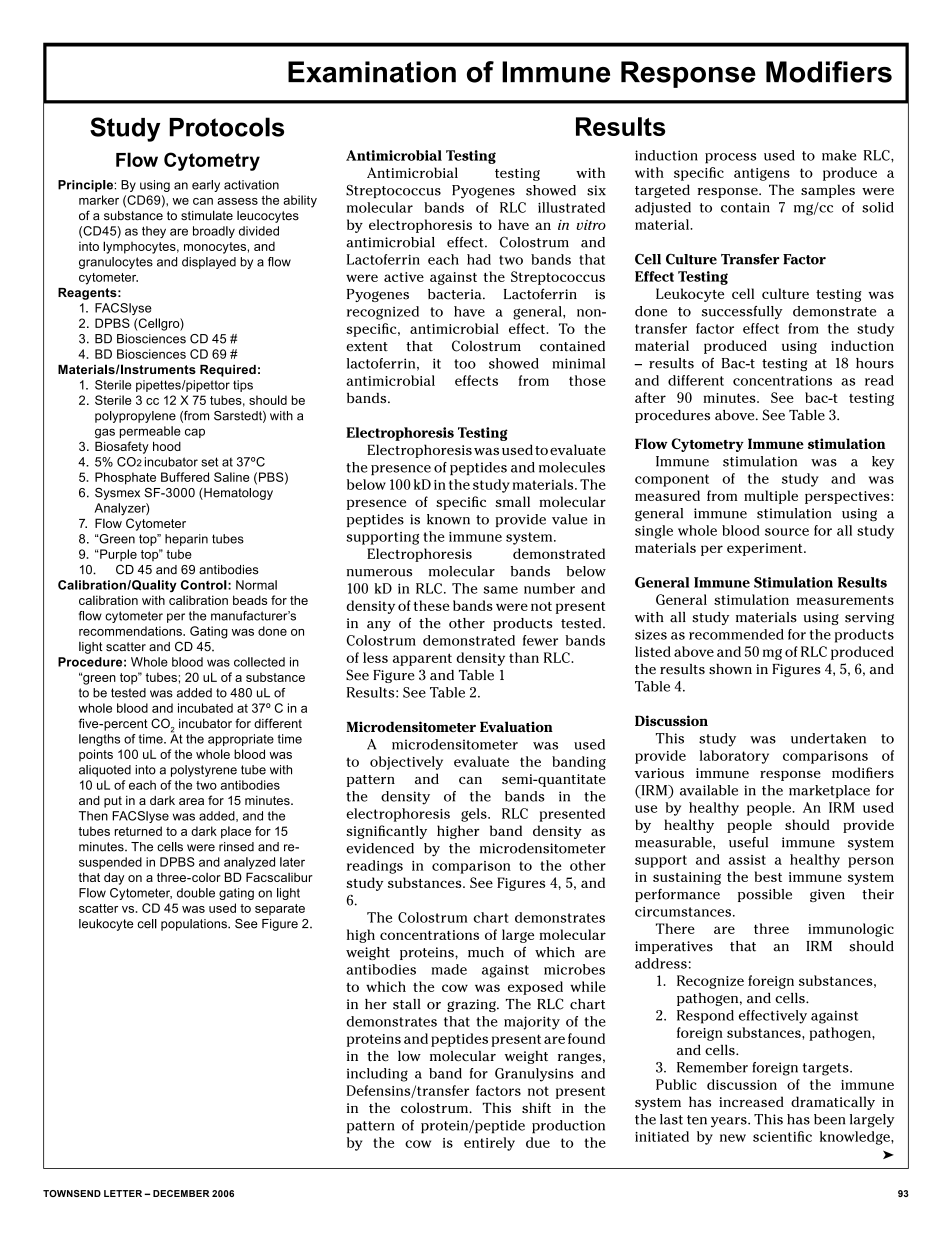 The image size is (952, 1241). What do you see at coordinates (226, 127) in the screenshot?
I see `Protocols` at bounding box center [226, 127].
